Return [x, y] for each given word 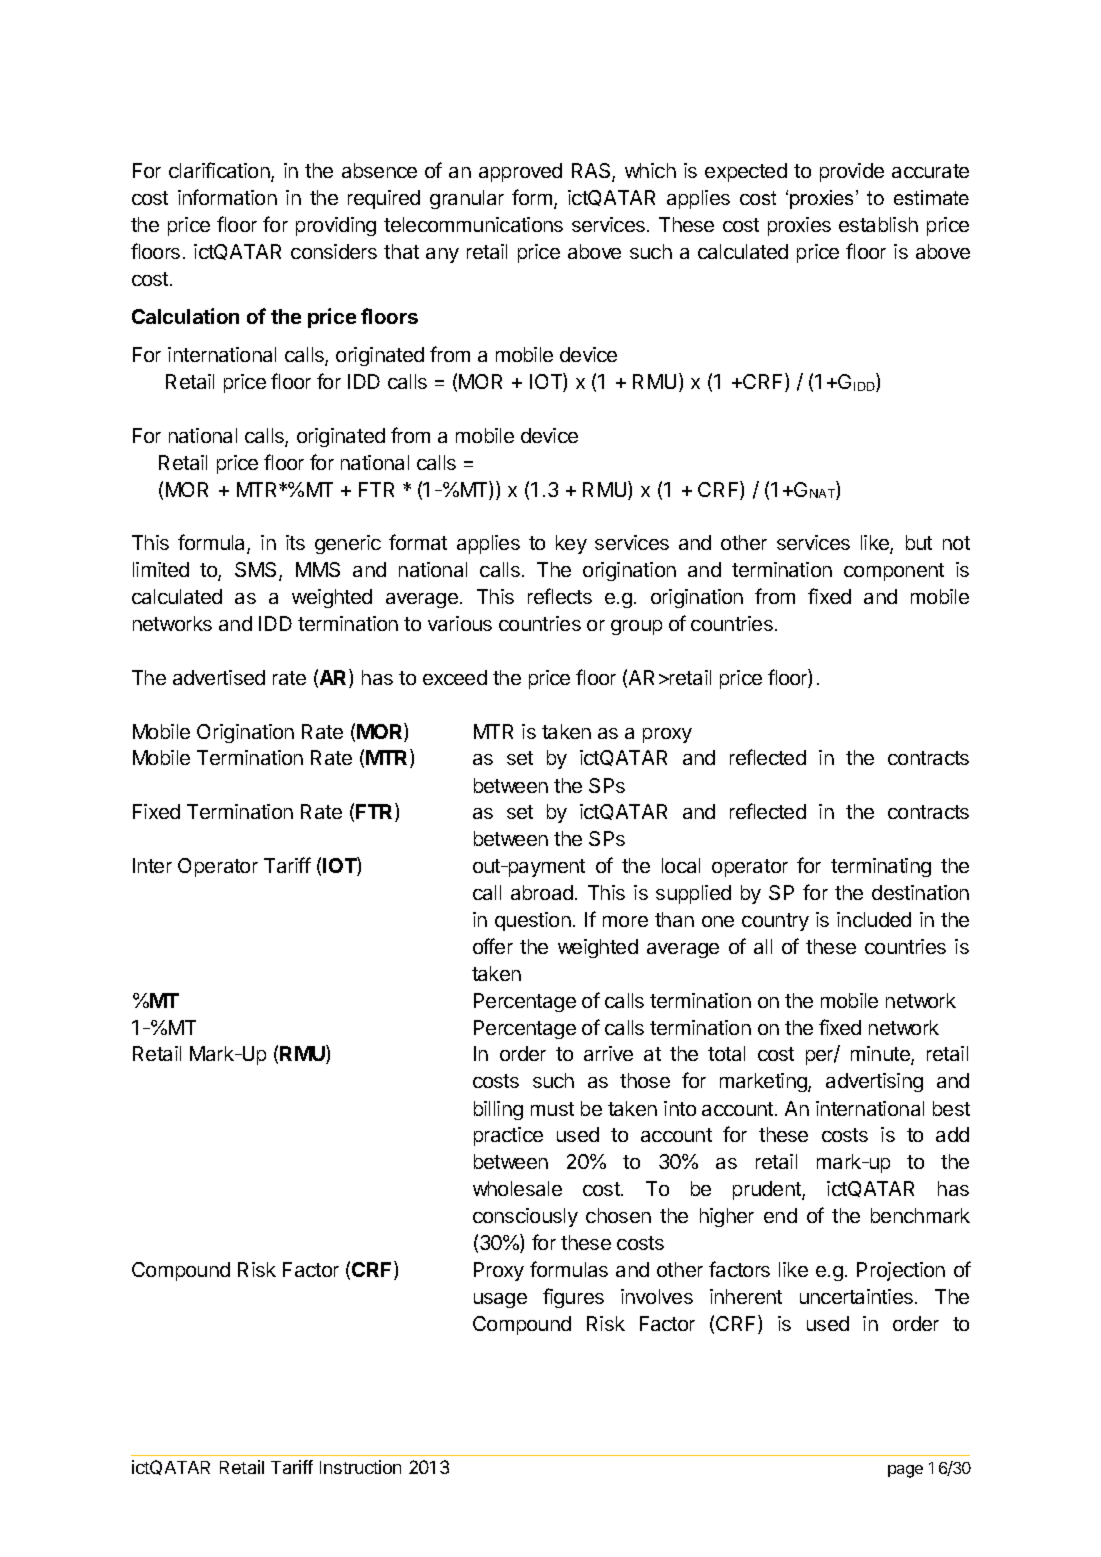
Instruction [360, 1467]
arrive [608, 1053]
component [894, 572]
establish [878, 224]
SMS [257, 571]
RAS [592, 172]
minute [881, 1055]
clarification [220, 172]
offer [493, 946]
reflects [560, 596]
